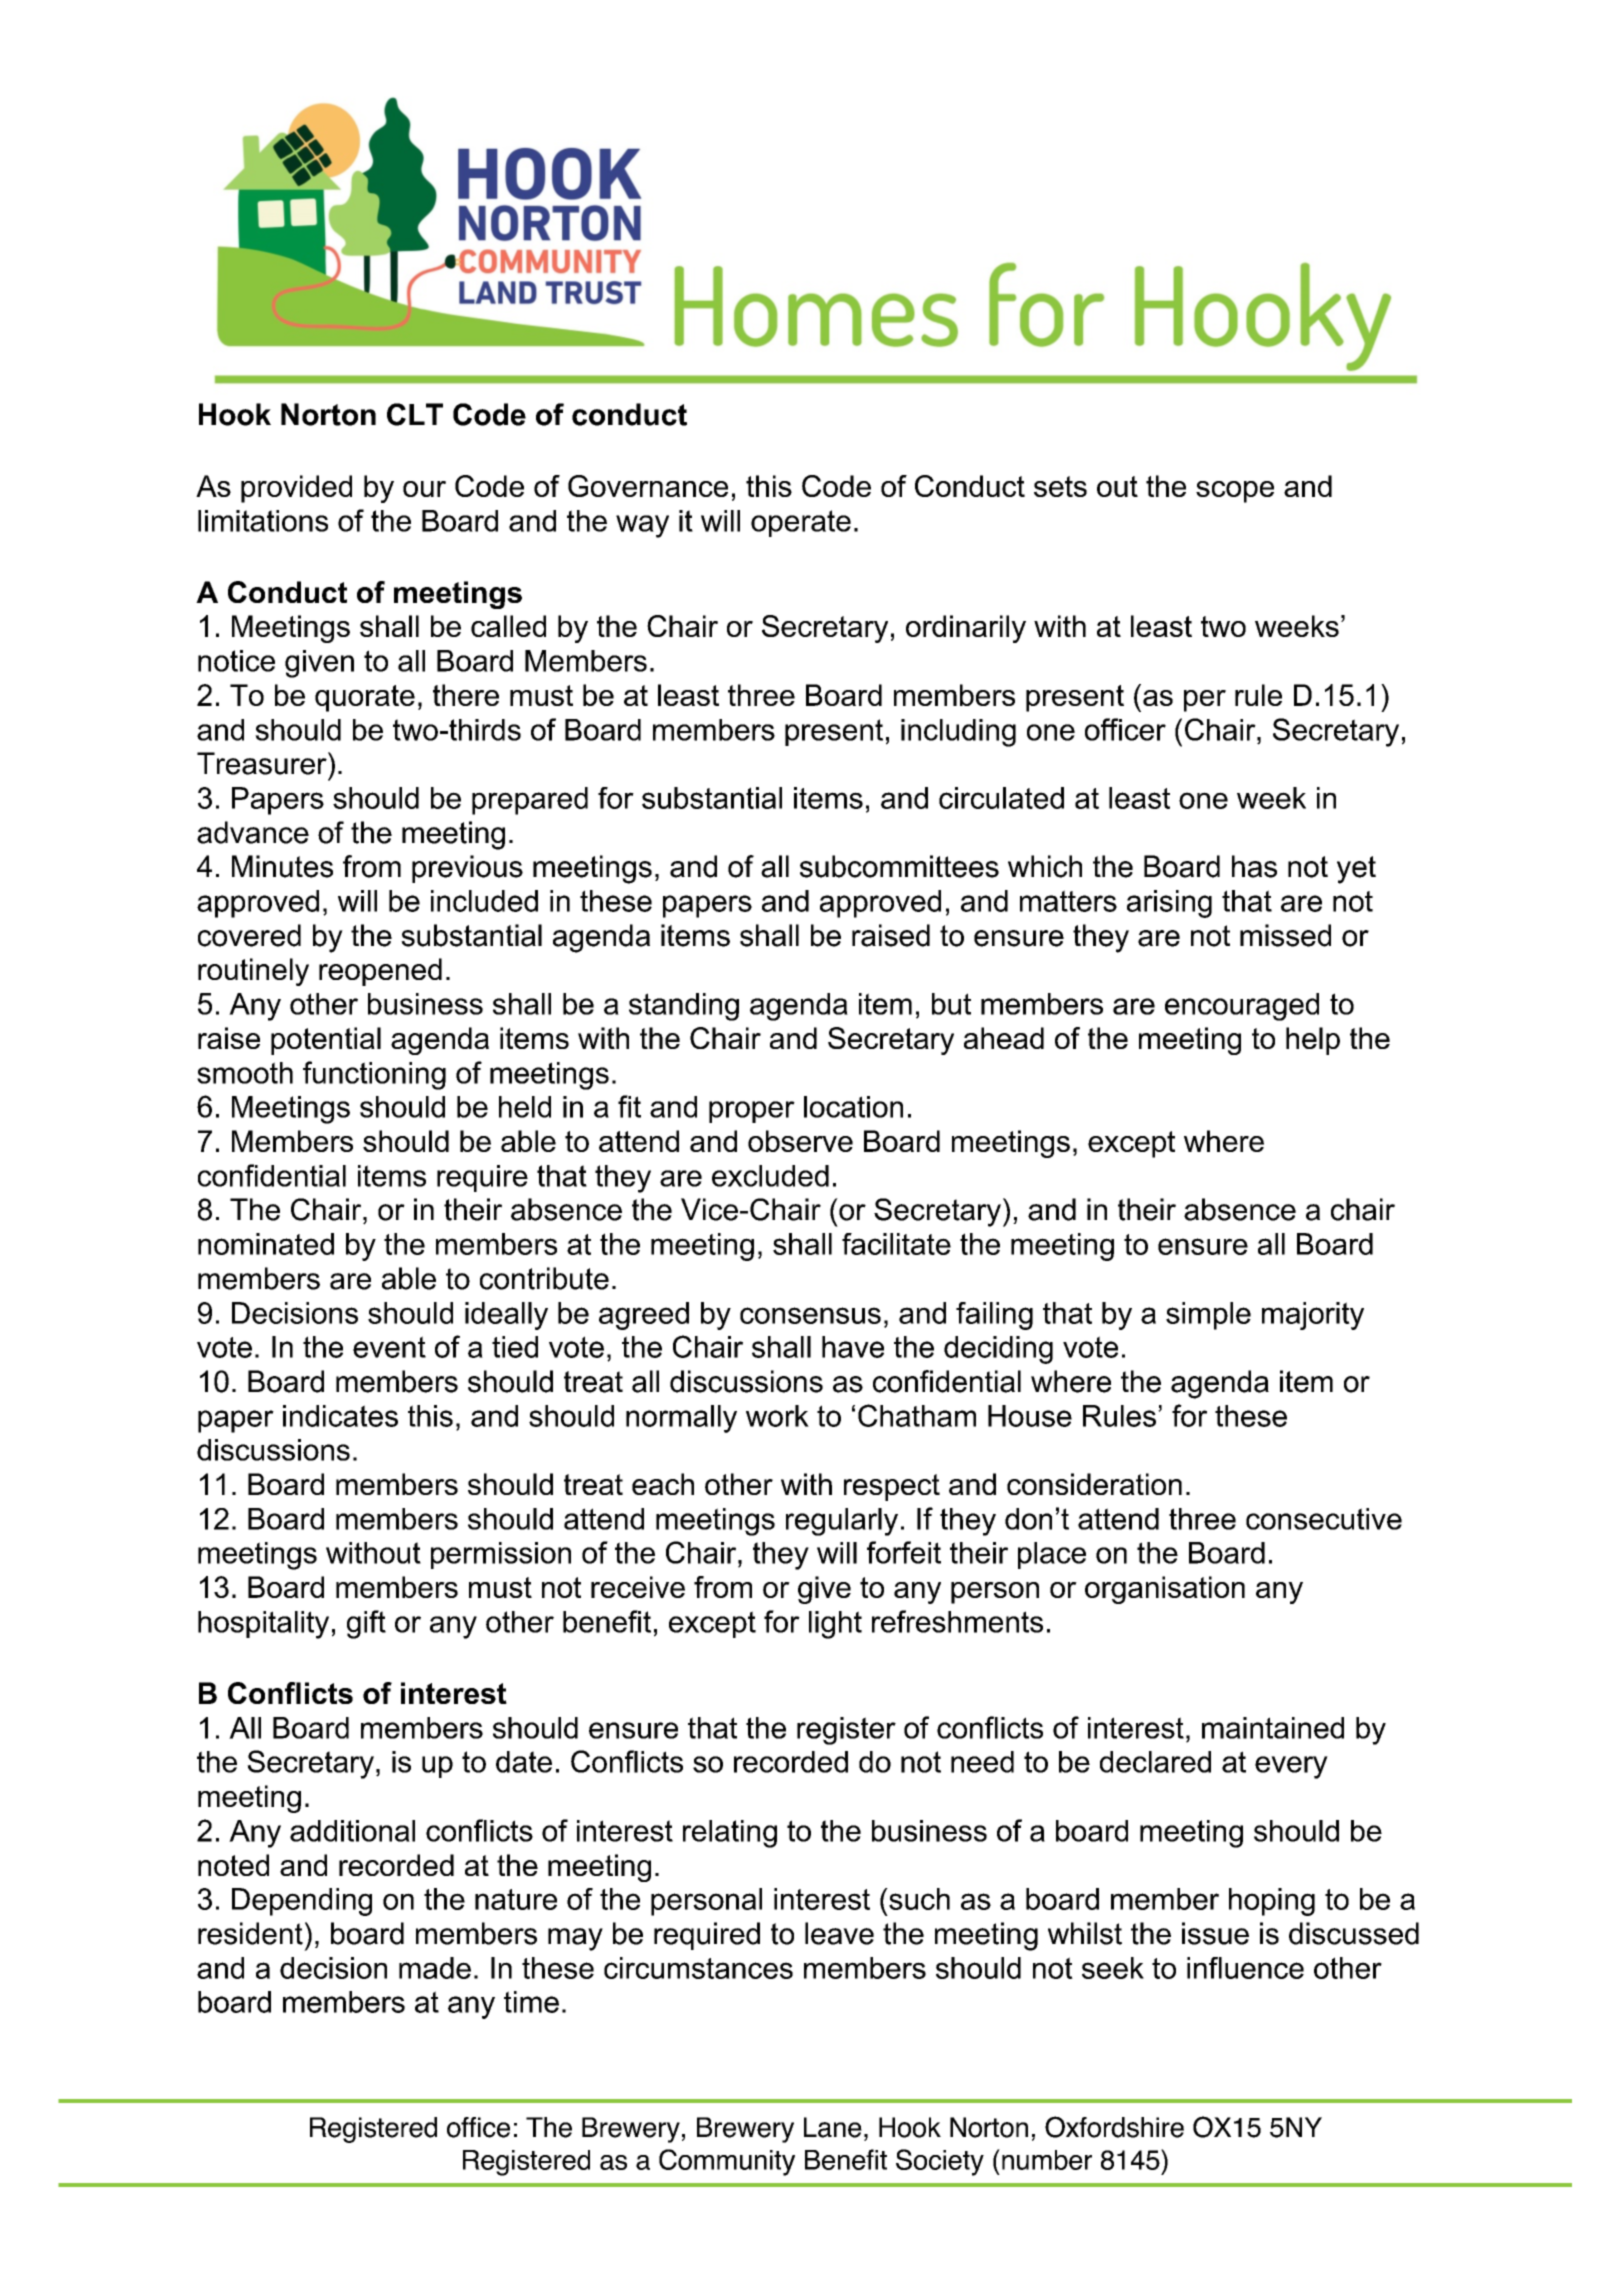 The width and height of the screenshot is (1615, 2284). Describe the element at coordinates (435, 1968) in the screenshot. I see `made` at that location.
